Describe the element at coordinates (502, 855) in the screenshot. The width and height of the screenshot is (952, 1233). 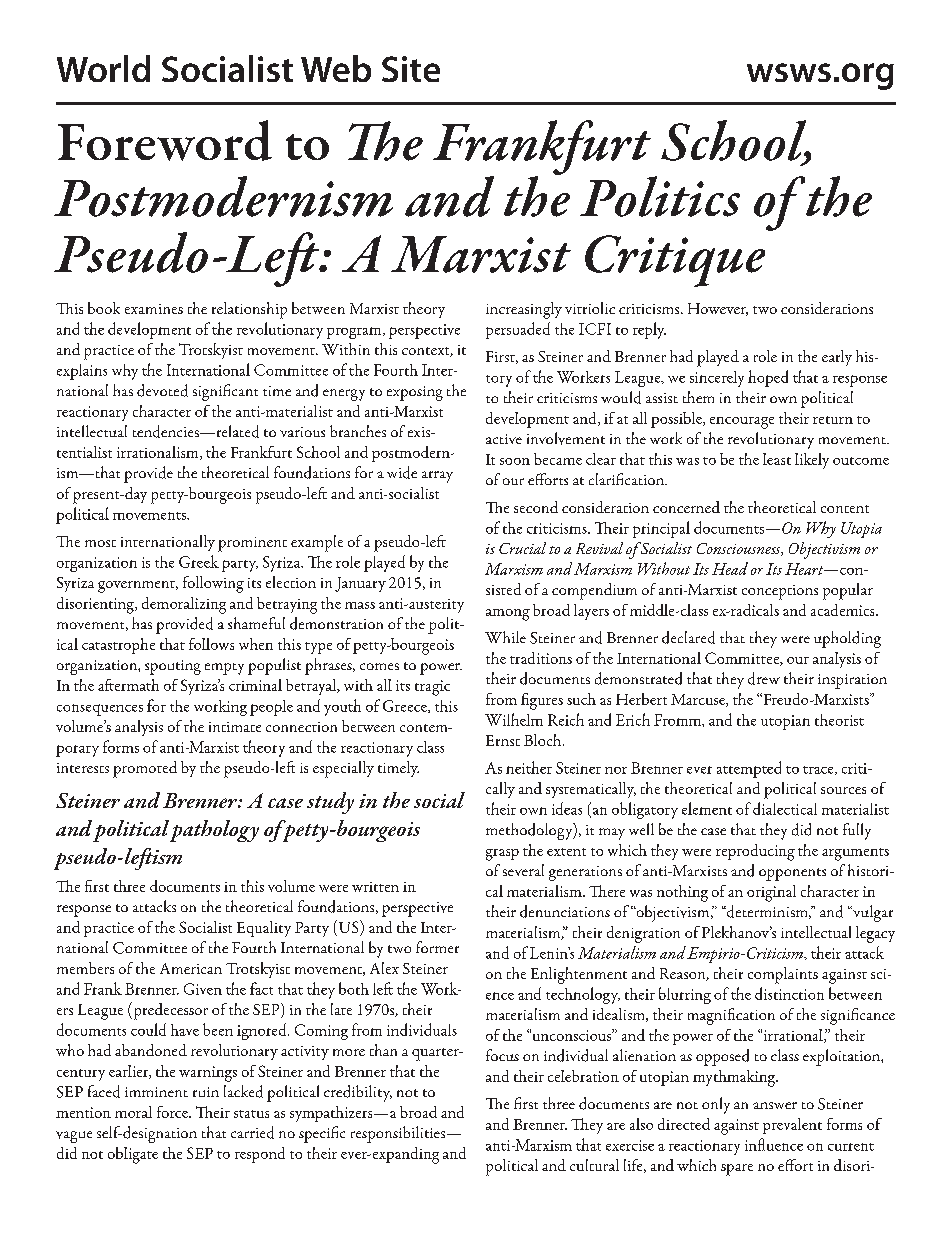
I see `grasp` at that location.
